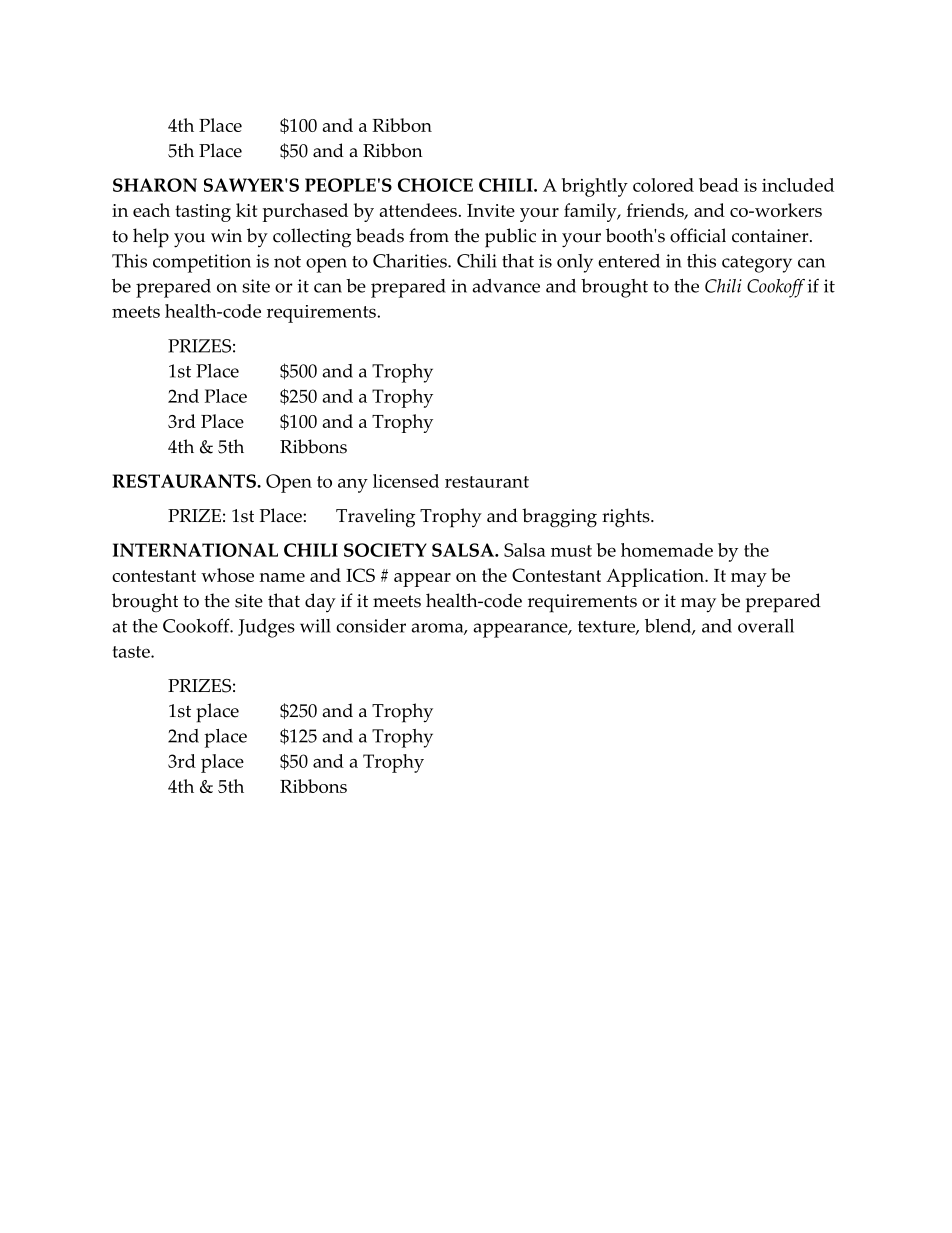 The width and height of the page is (952, 1233). What do you see at coordinates (766, 626) in the page?
I see `overall` at bounding box center [766, 626].
